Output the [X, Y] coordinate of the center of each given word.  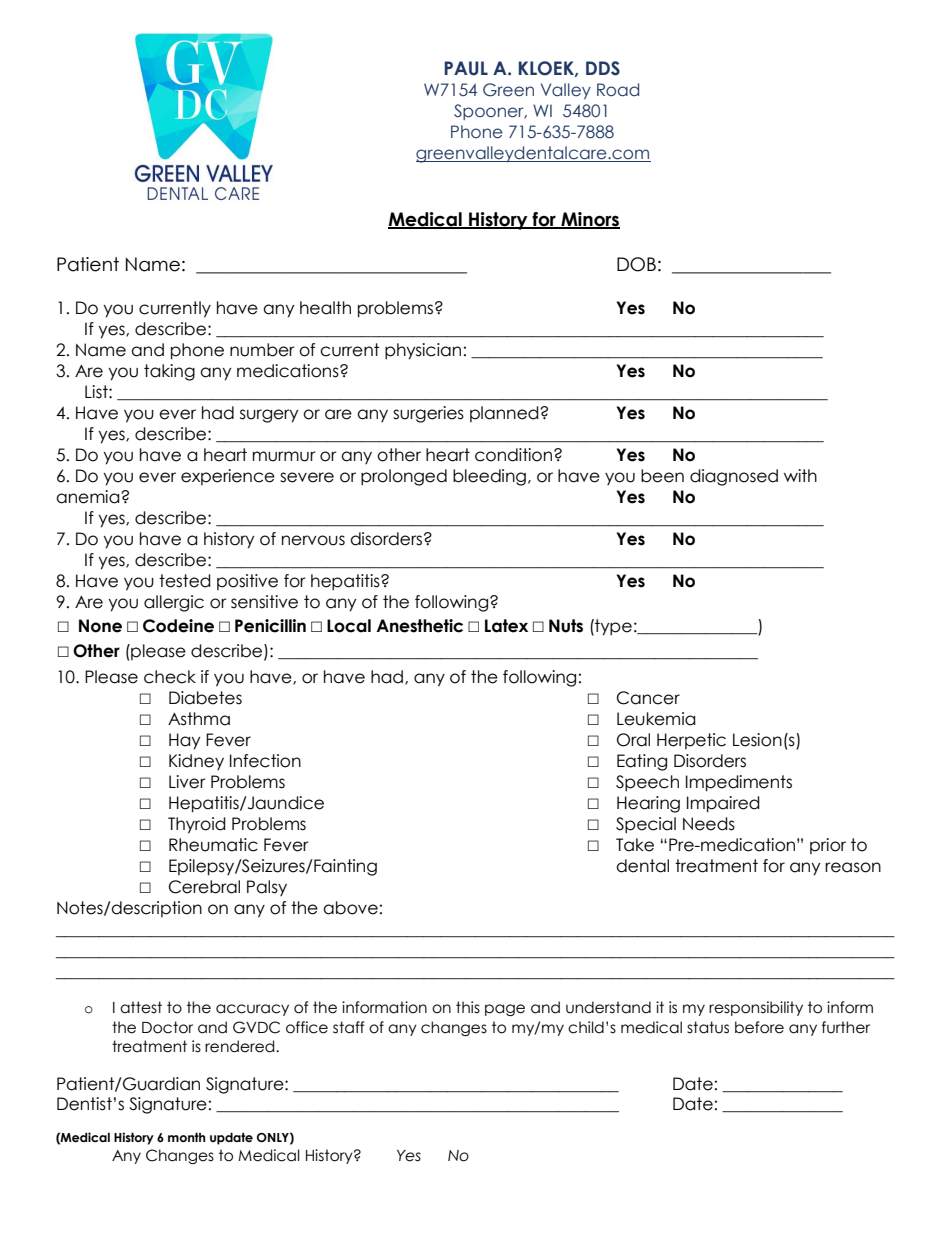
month [187, 1137]
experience [228, 477]
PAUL [466, 68]
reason [853, 867]
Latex [506, 626]
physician [423, 351]
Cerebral [204, 887]
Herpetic [691, 741]
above [350, 908]
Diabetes [205, 698]
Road [618, 90]
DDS [603, 68]
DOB [636, 264]
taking [169, 372]
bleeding [489, 477]
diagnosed [734, 477]
